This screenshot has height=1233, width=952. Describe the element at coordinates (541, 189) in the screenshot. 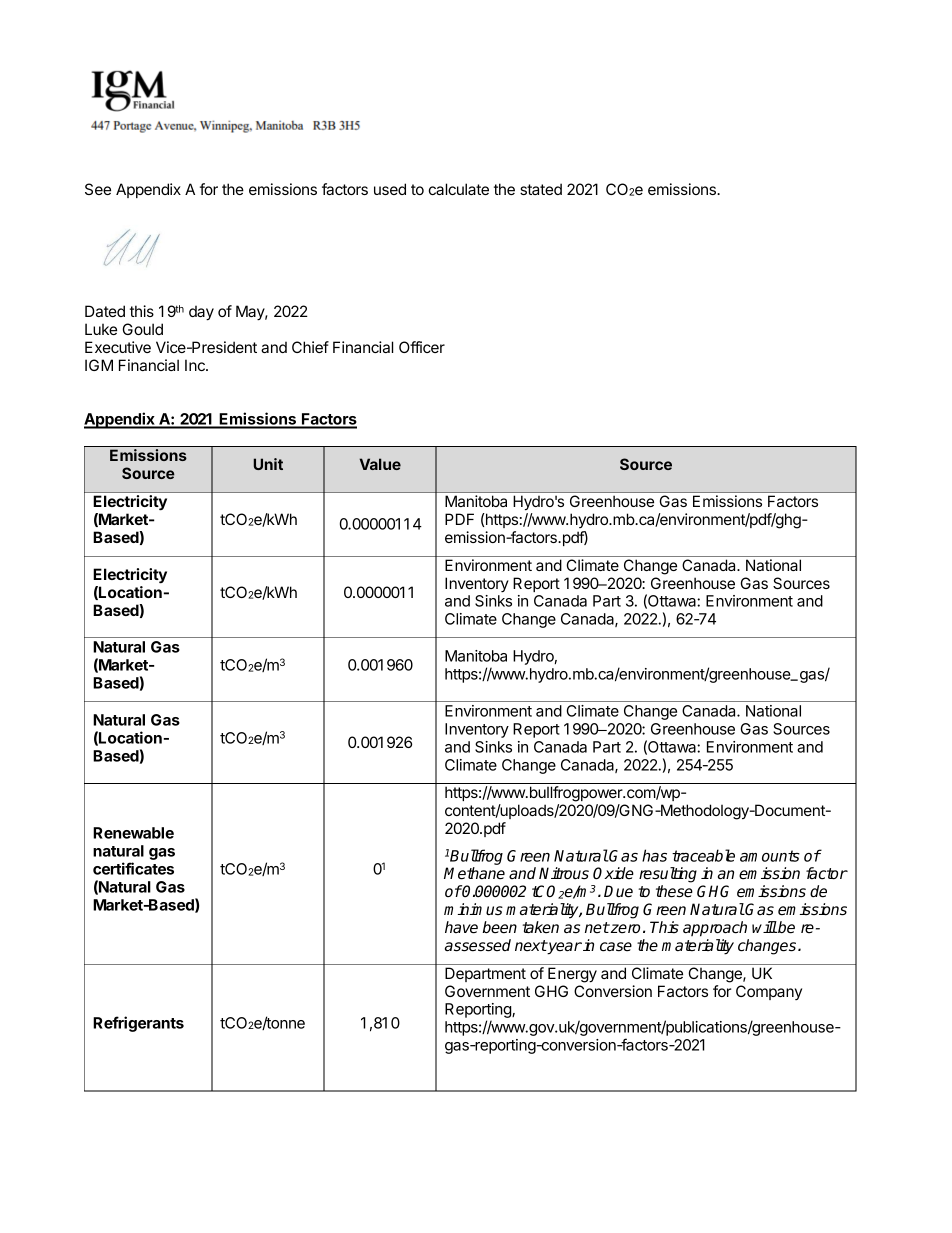

I see `stated` at that location.
